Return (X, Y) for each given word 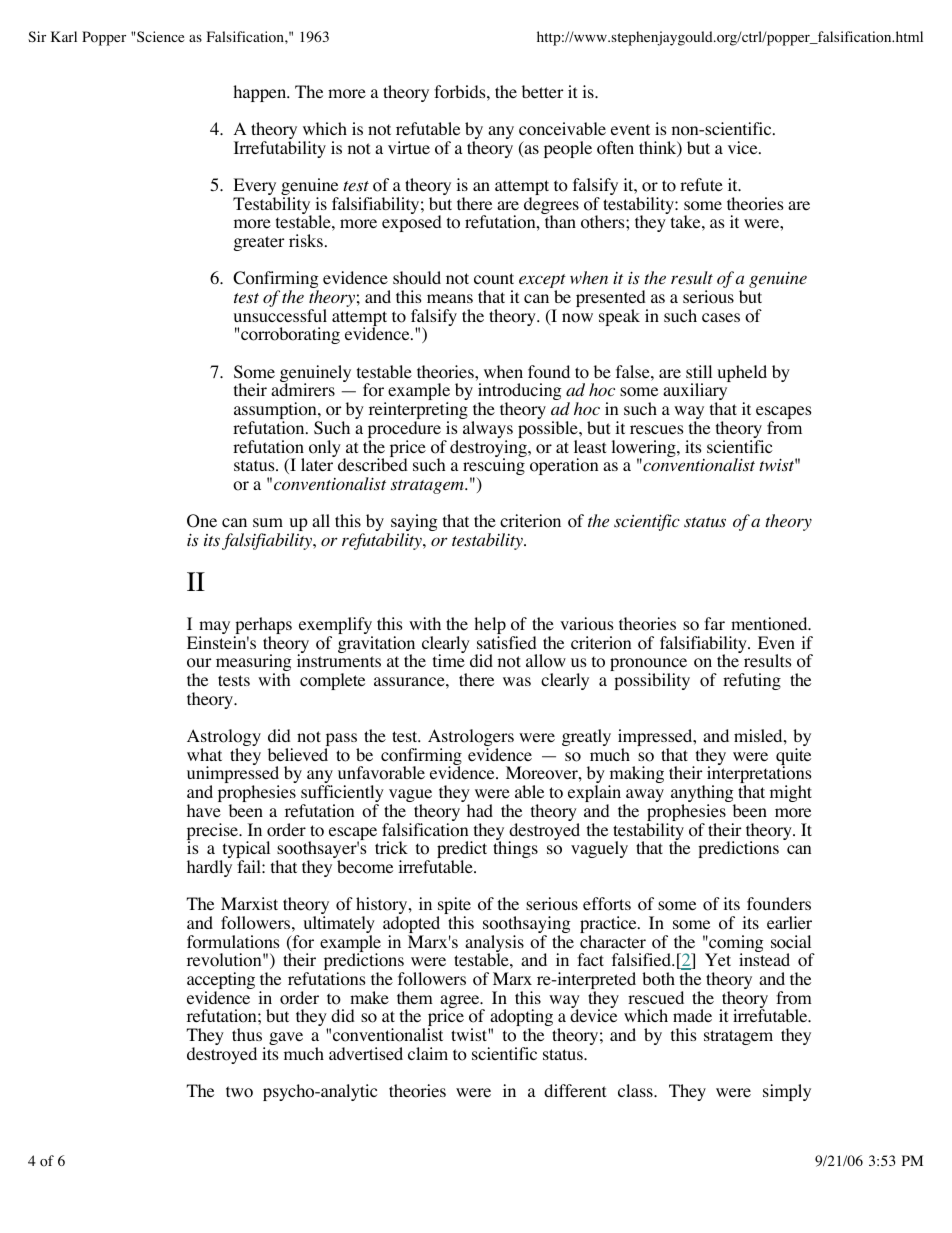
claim (428, 1053)
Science (160, 36)
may (214, 629)
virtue (409, 147)
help (490, 627)
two (239, 1092)
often (615, 148)
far (714, 623)
